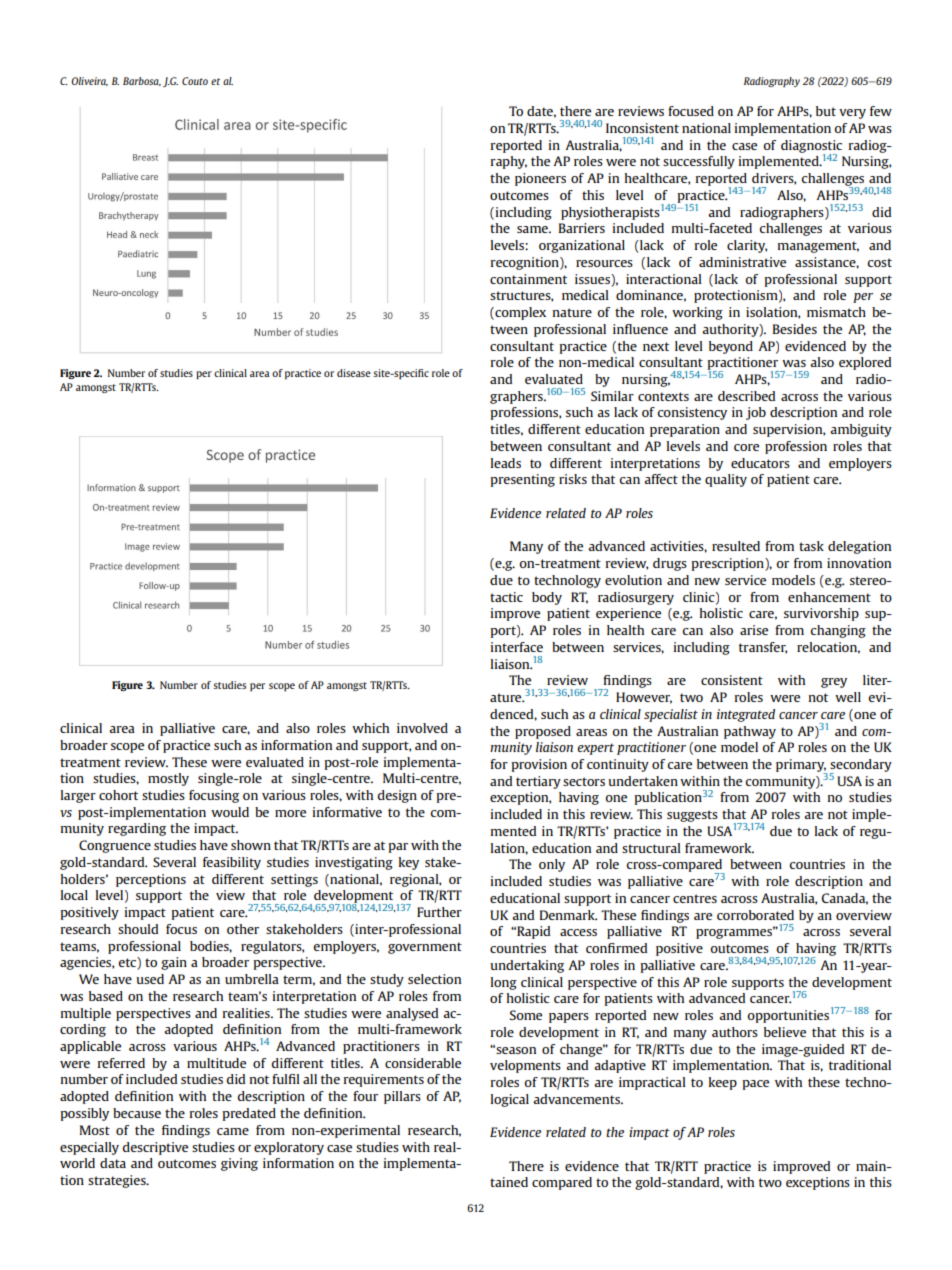 Image resolution: width=952 pixels, height=1270 pixels. What do you see at coordinates (422, 728) in the image?
I see `involved` at bounding box center [422, 728].
